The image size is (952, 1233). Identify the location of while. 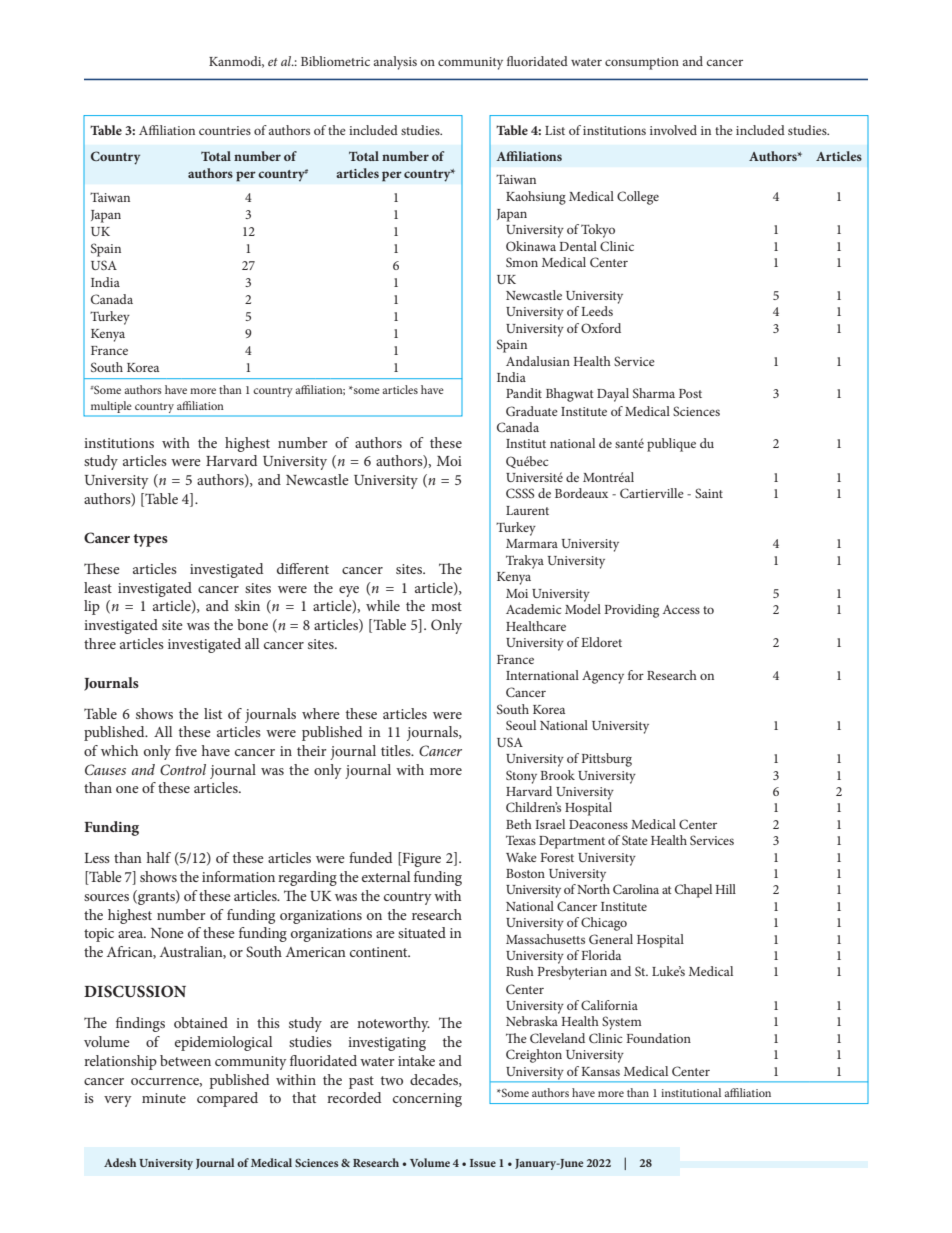
(383, 605).
